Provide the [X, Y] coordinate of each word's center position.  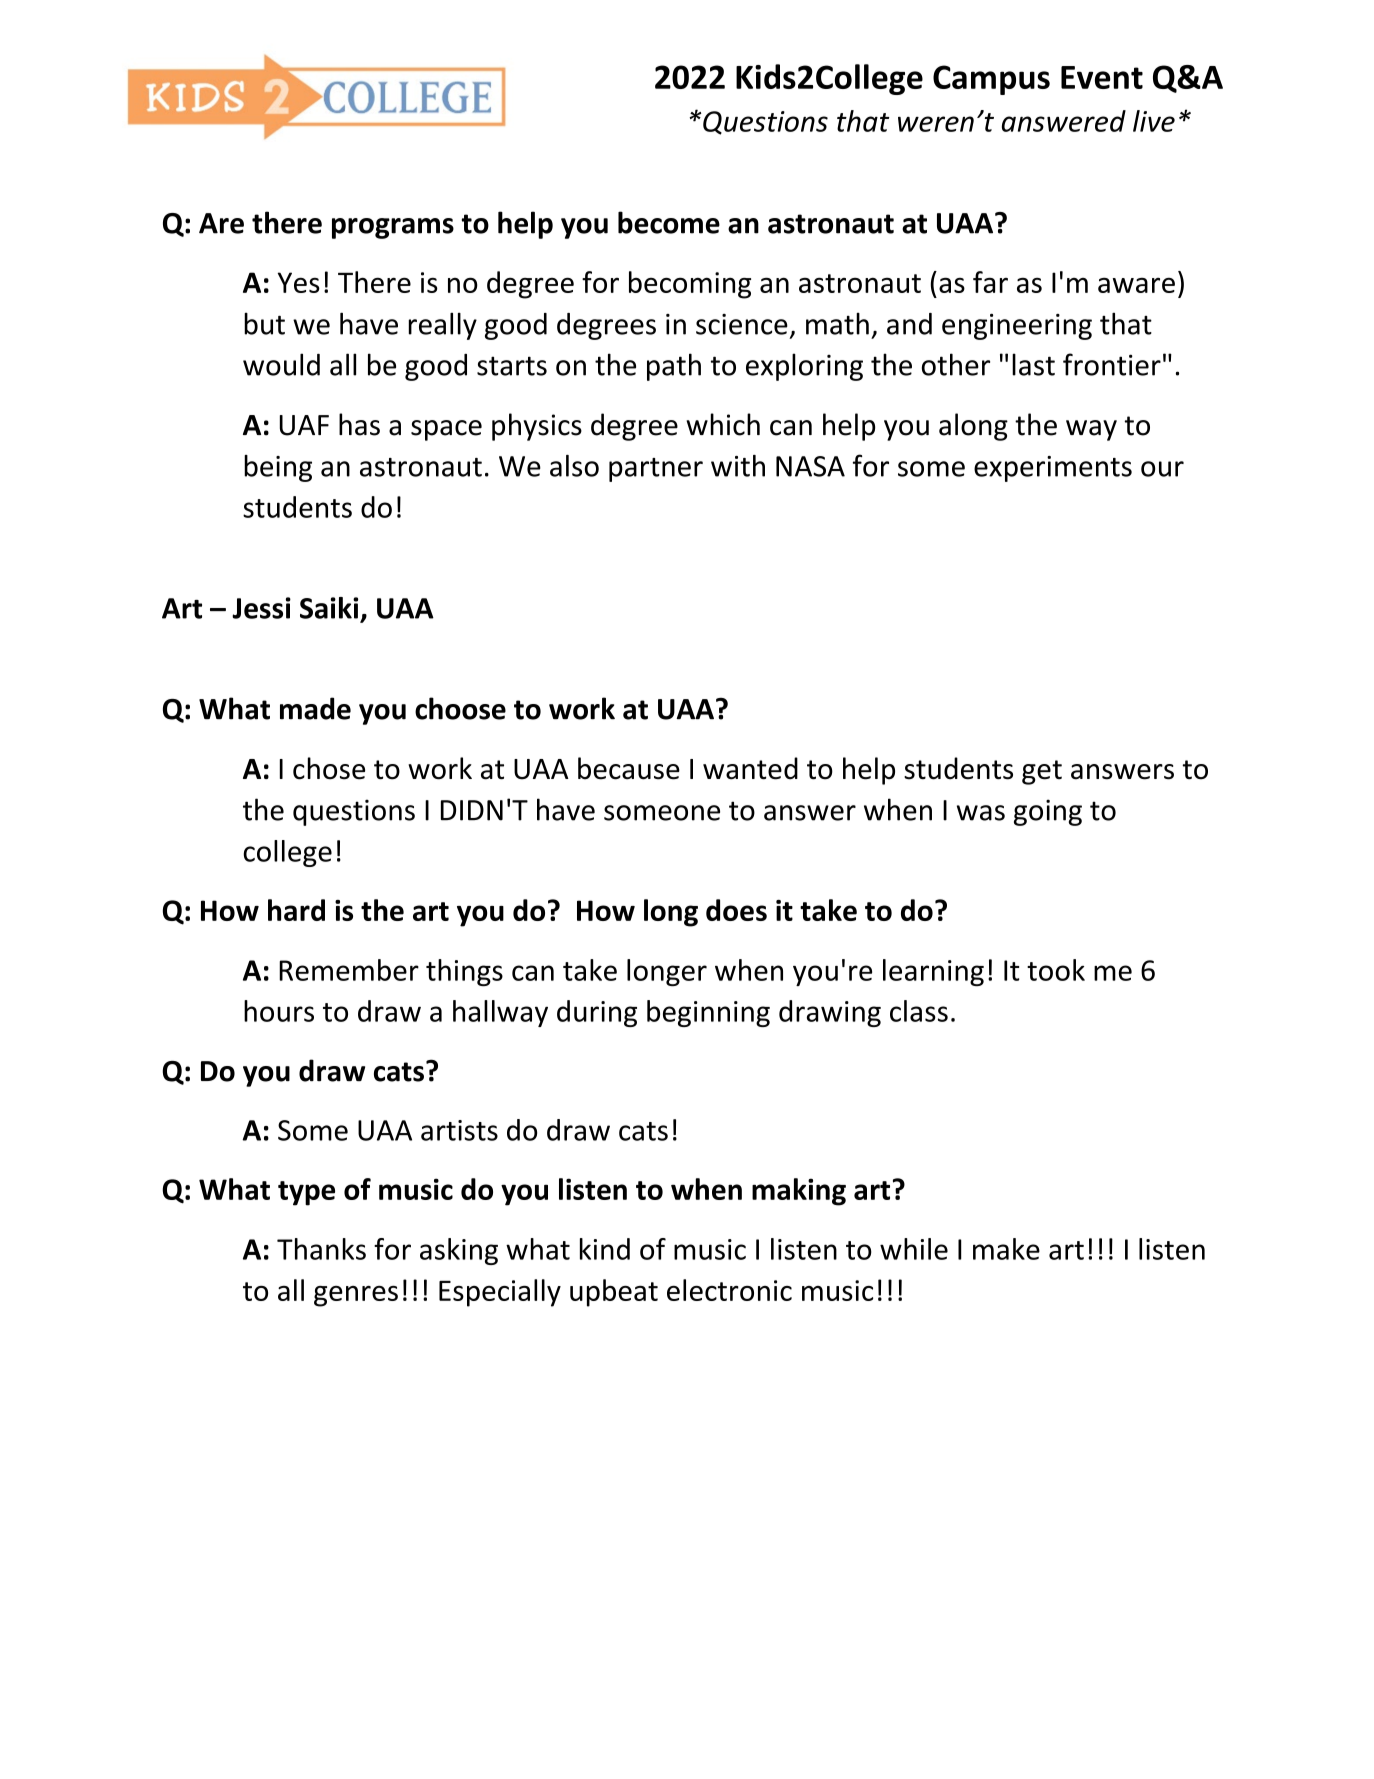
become [669, 222]
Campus [991, 80]
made [315, 708]
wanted [750, 768]
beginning [708, 1013]
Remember [349, 970]
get [1042, 772]
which [723, 424]
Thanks [321, 1249]
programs [393, 228]
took [1056, 970]
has [359, 424]
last [1033, 364]
